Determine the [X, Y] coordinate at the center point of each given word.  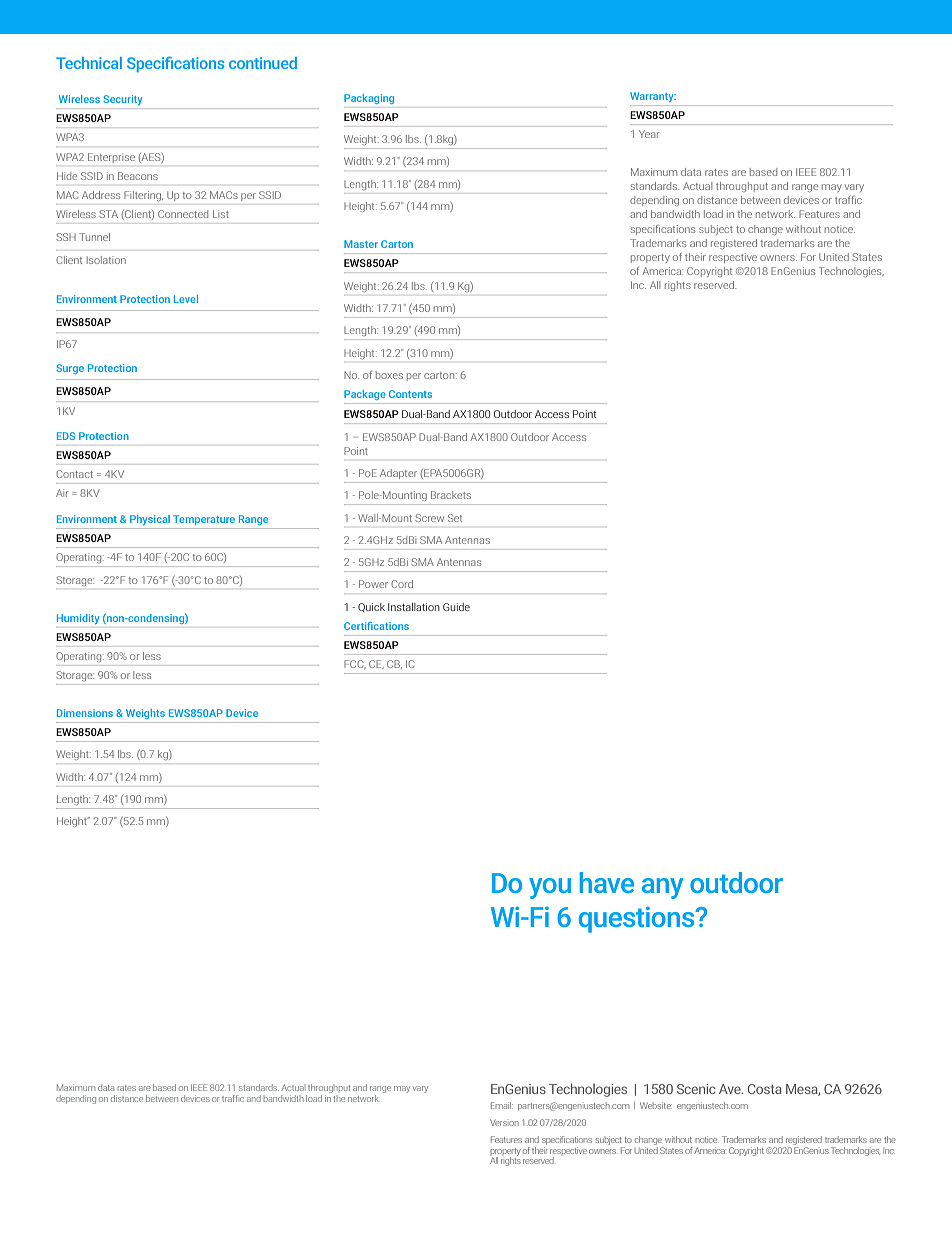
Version [504, 1122]
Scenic [696, 1089]
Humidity [78, 619]
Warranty [653, 97]
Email [502, 1105]
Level [186, 299]
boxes [389, 375]
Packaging [369, 99]
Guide [456, 607]
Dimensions [85, 713]
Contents [410, 394]
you [550, 888]
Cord [402, 584]
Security [123, 100]
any [662, 888]
